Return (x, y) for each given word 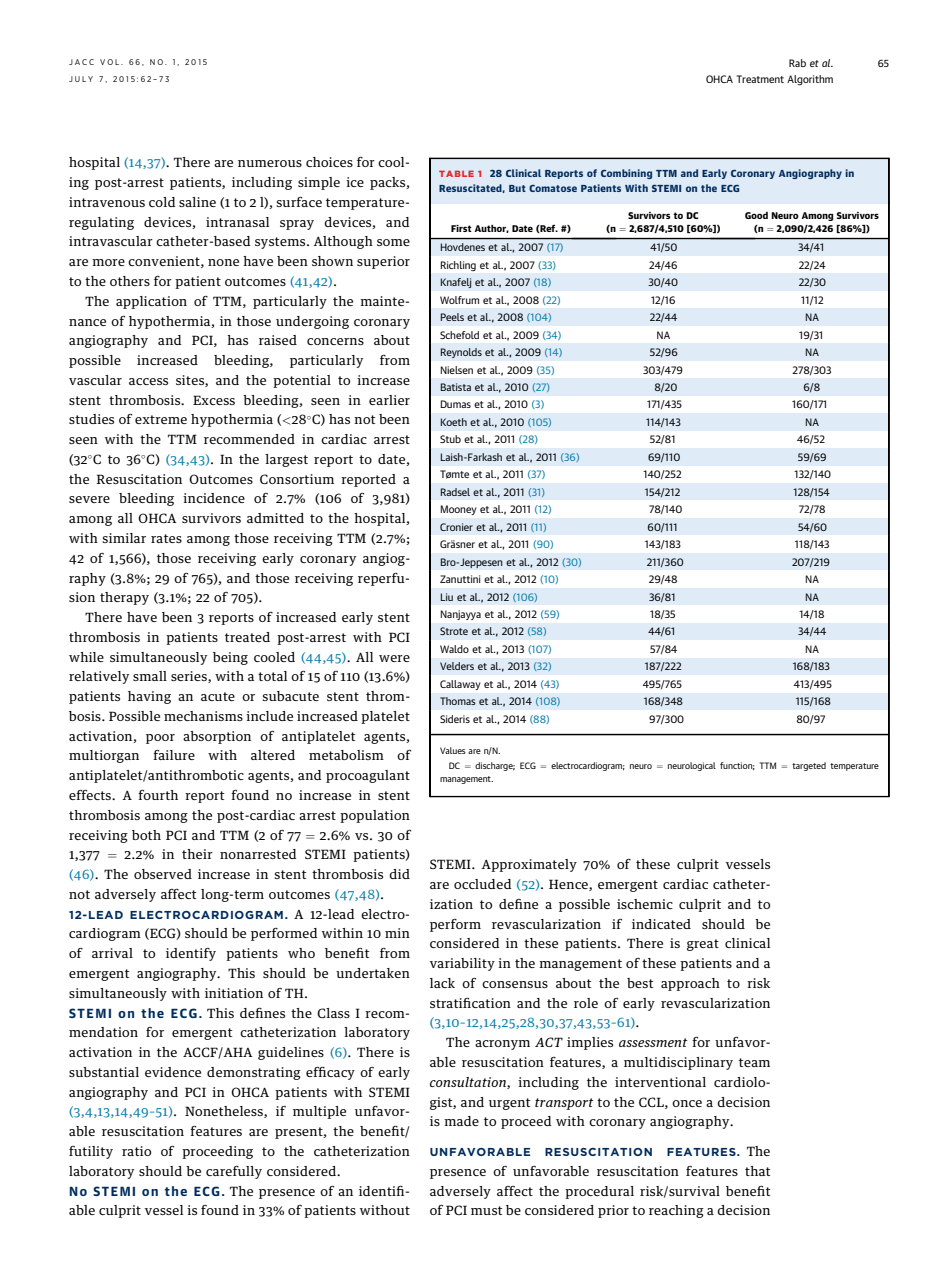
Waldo (454, 649)
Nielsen (456, 370)
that (757, 1171)
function (737, 766)
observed (163, 874)
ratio (136, 1151)
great (703, 945)
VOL (111, 62)
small (150, 676)
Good (756, 215)
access (148, 381)
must (486, 1210)
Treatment (760, 79)
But (517, 188)
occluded (482, 884)
